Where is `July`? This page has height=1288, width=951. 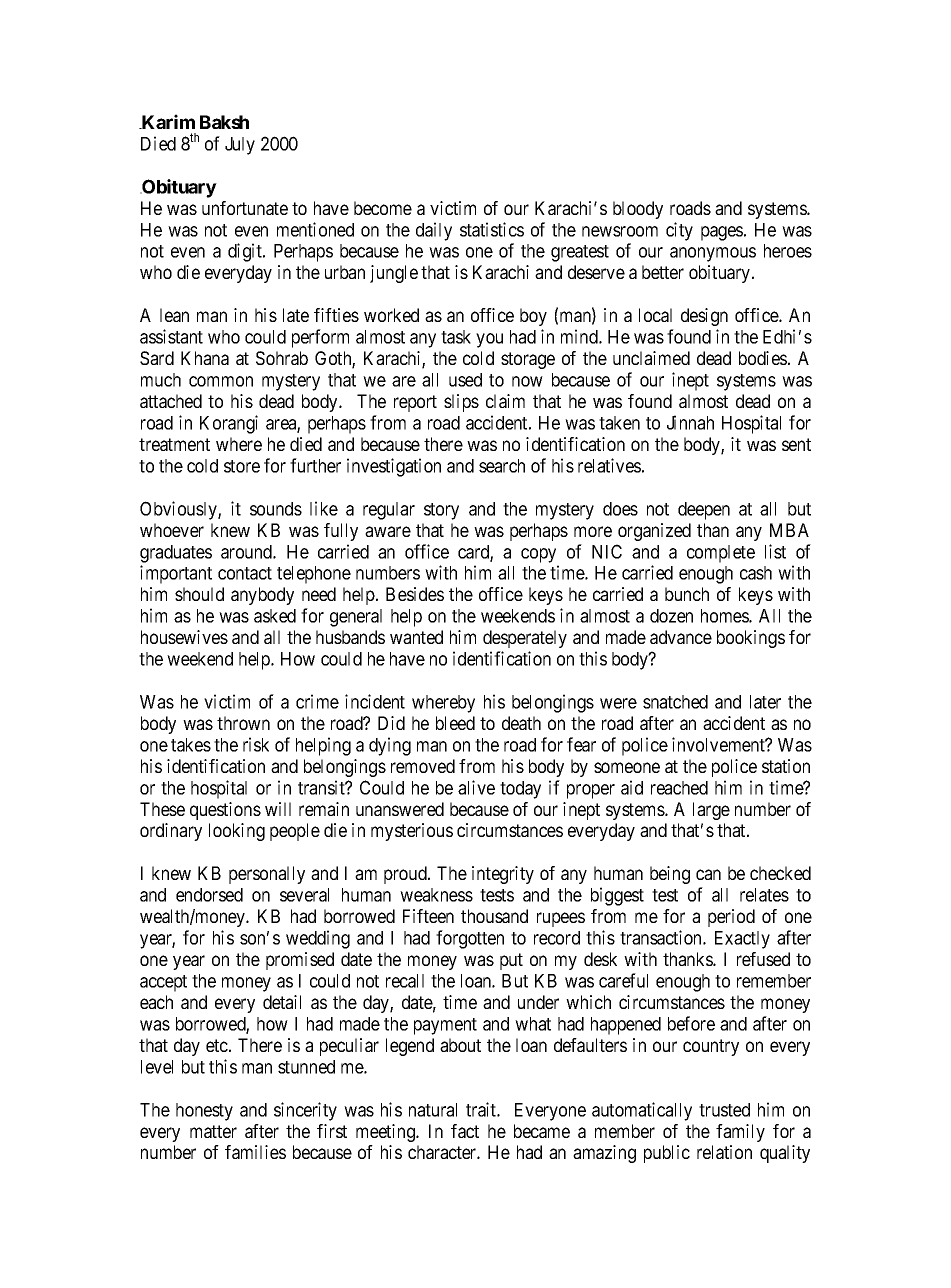 July is located at coordinates (240, 146).
